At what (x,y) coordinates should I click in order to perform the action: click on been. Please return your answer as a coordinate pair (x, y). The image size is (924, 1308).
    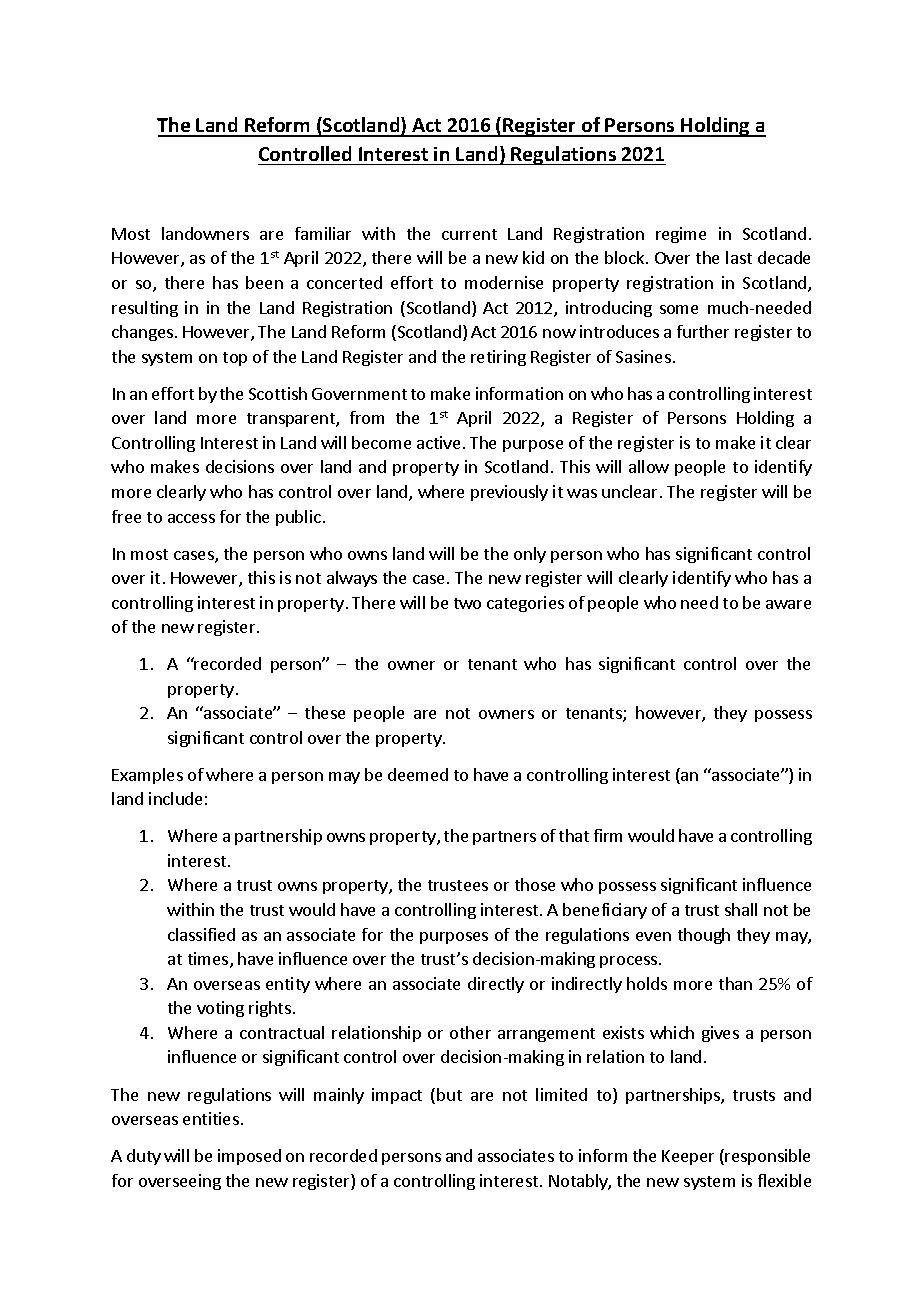
    Looking at the image, I should click on (264, 282).
